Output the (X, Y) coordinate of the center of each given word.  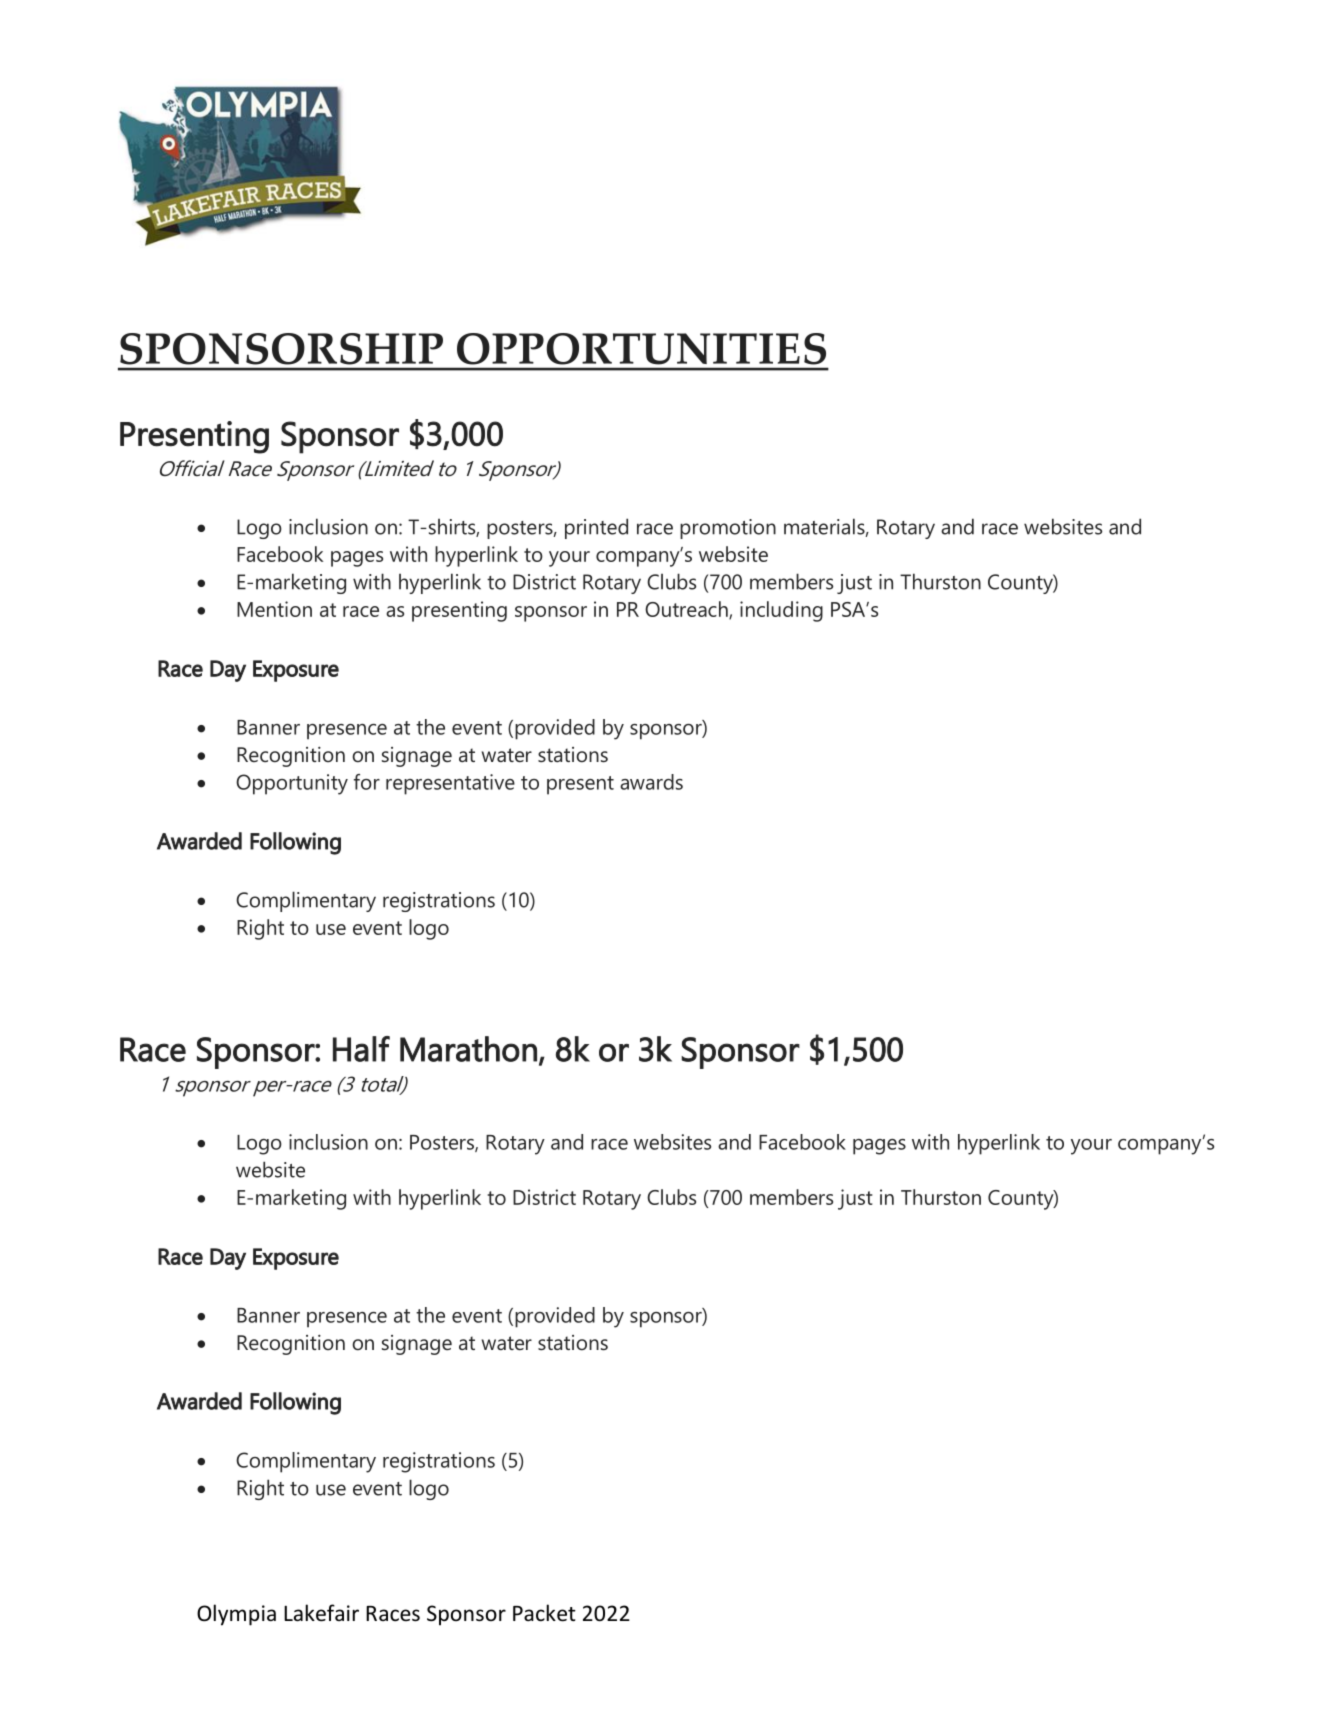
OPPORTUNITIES (641, 349)
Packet (544, 1613)
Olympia (236, 1615)
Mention (274, 609)
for (367, 782)
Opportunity (292, 784)
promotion (728, 529)
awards (651, 782)
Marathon (468, 1049)
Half (361, 1049)
